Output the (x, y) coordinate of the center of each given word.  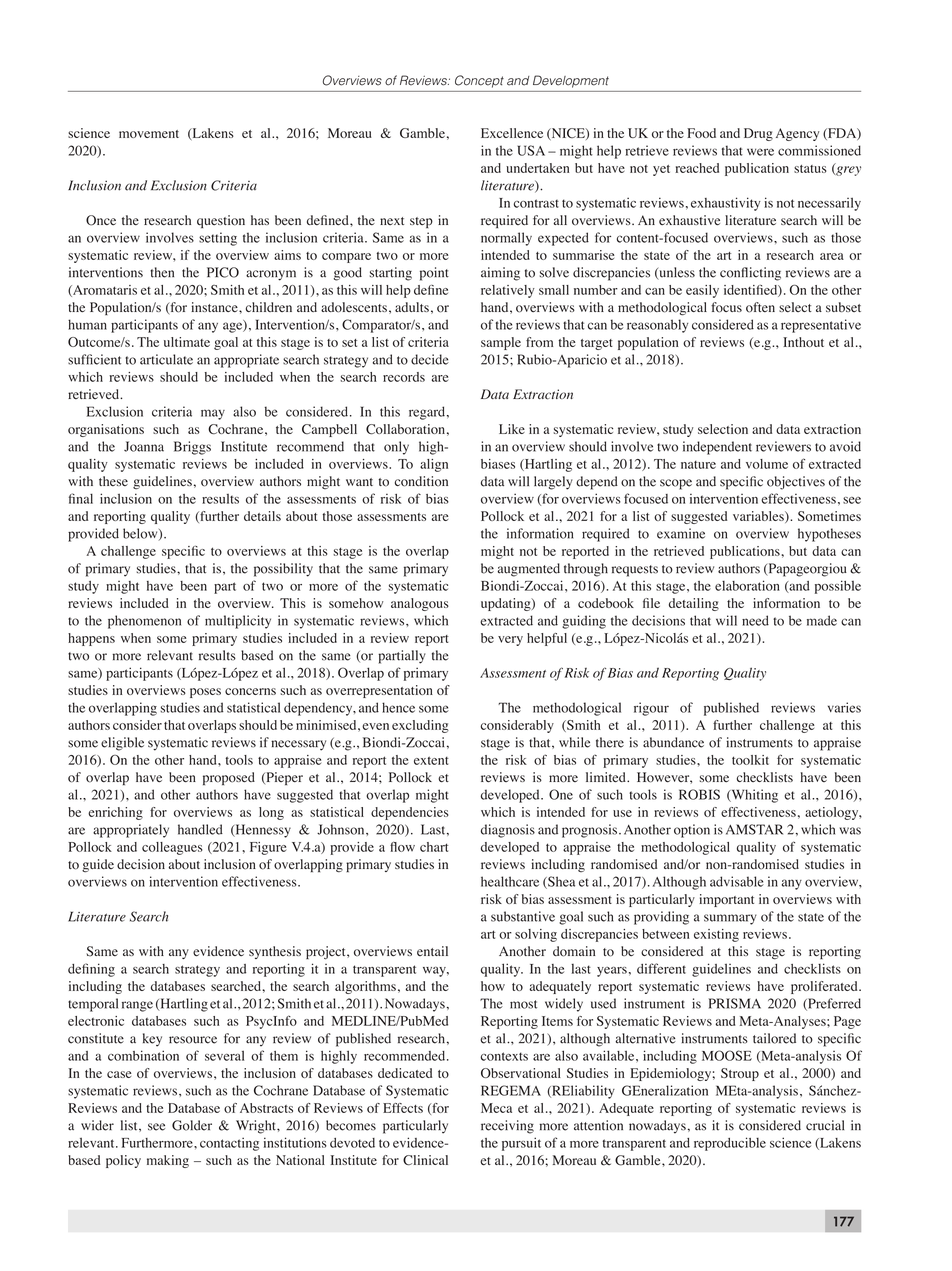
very (510, 641)
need (755, 620)
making (168, 1161)
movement (149, 134)
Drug (758, 134)
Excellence (512, 133)
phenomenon (144, 622)
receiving (507, 1127)
